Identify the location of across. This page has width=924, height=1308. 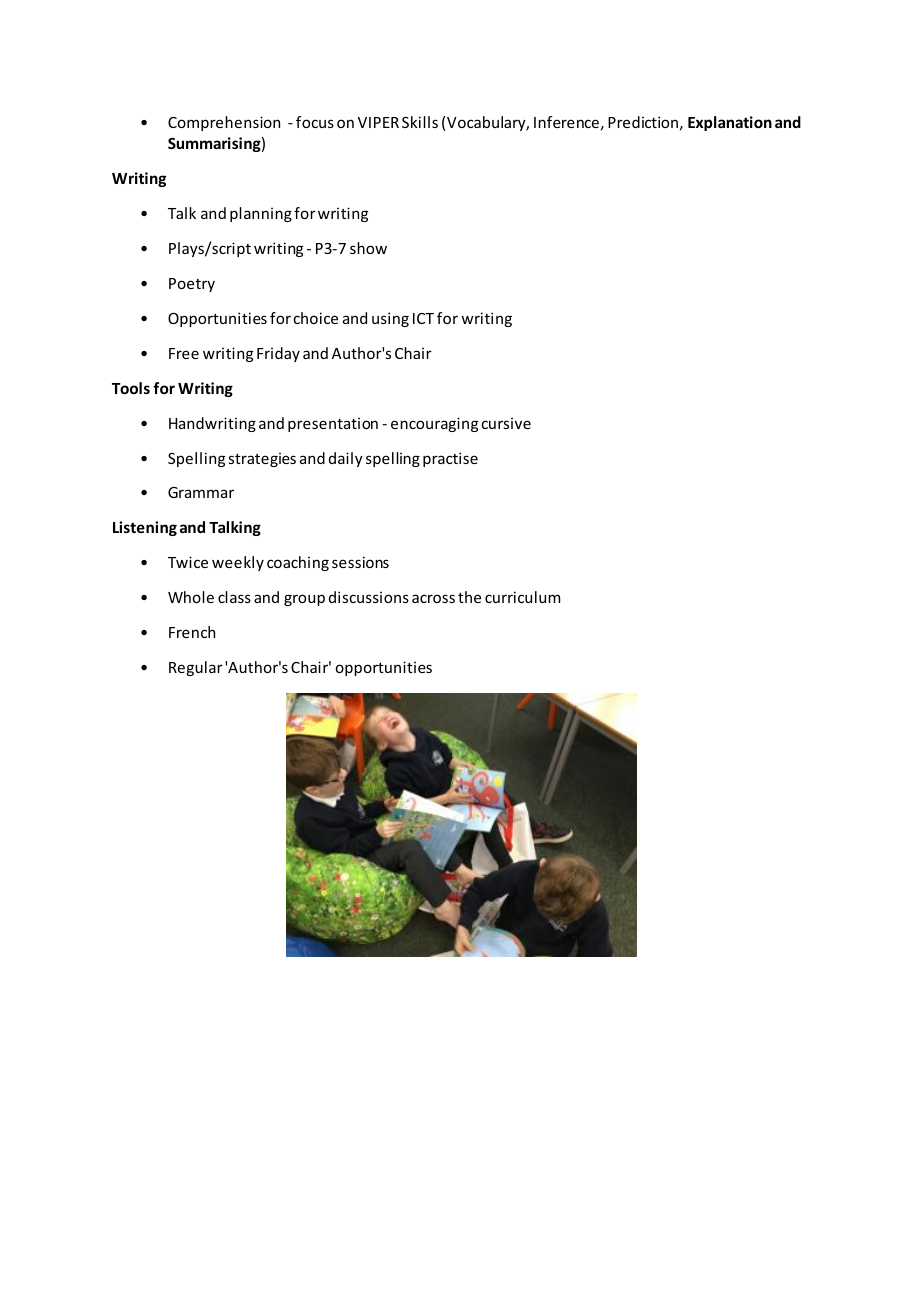
(433, 598).
